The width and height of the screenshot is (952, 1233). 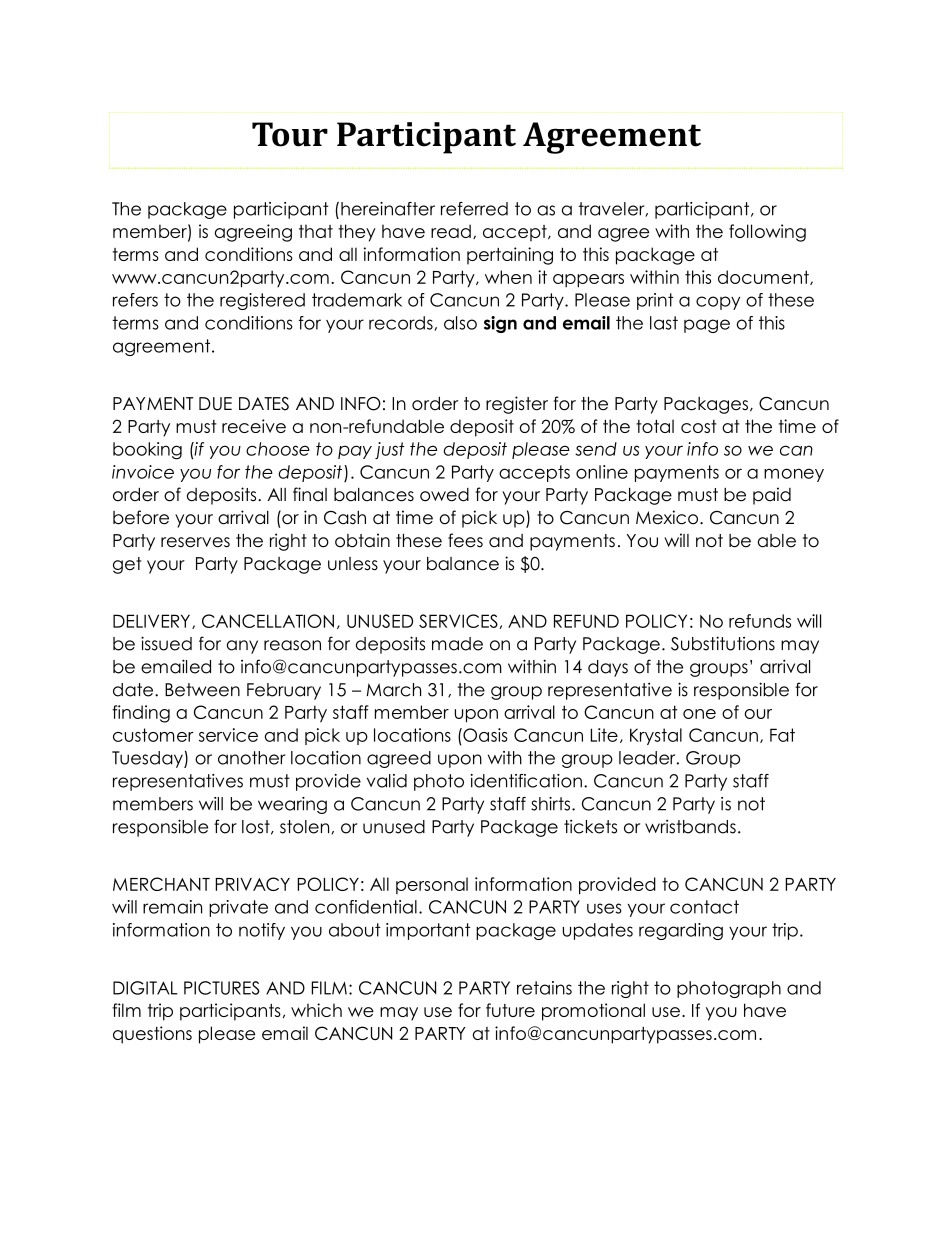 What do you see at coordinates (222, 988) in the screenshot?
I see `PICTURES` at bounding box center [222, 988].
